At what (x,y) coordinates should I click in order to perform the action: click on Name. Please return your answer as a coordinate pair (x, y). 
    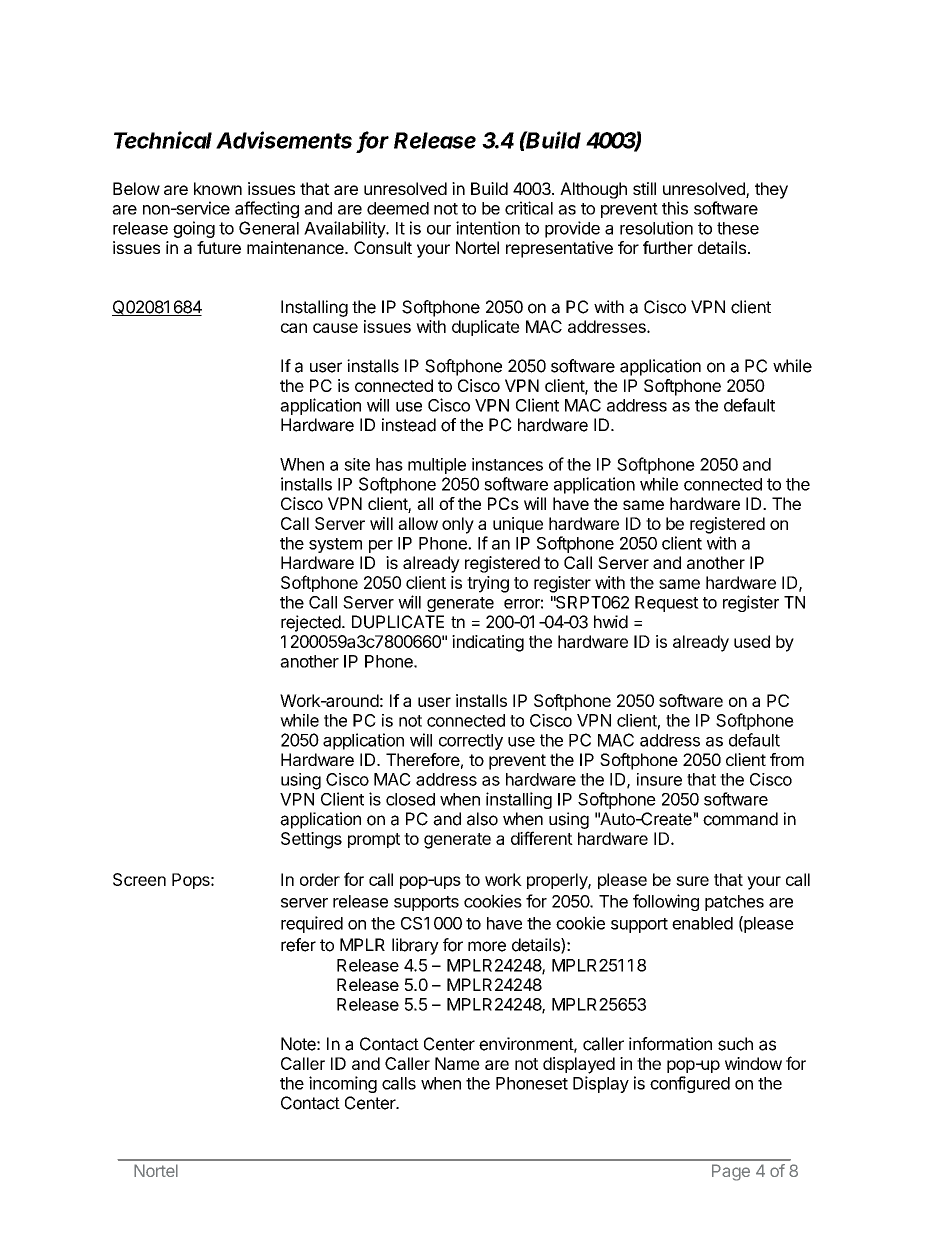
    Looking at the image, I should click on (457, 1063).
